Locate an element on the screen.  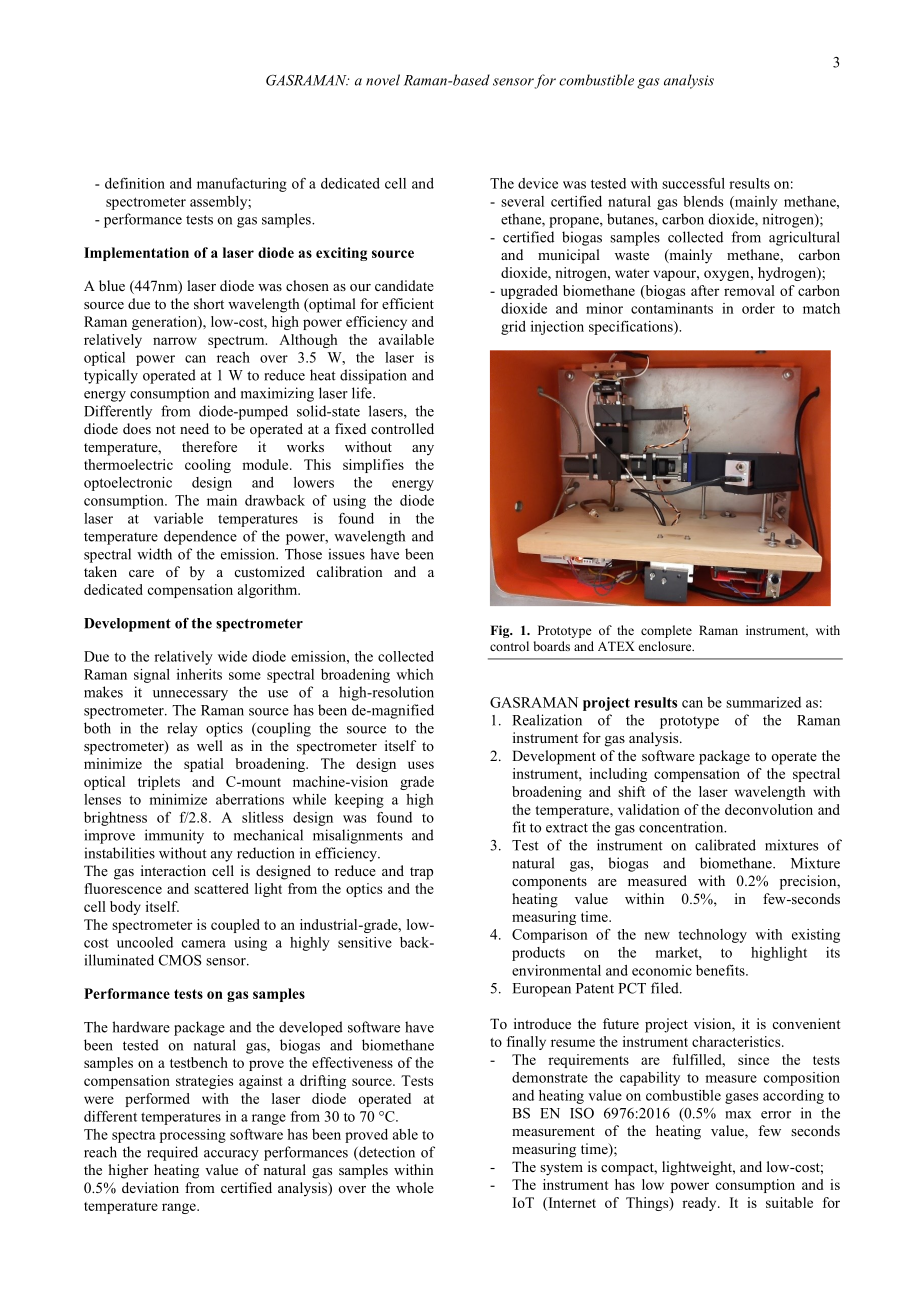
simplifies is located at coordinates (373, 466).
